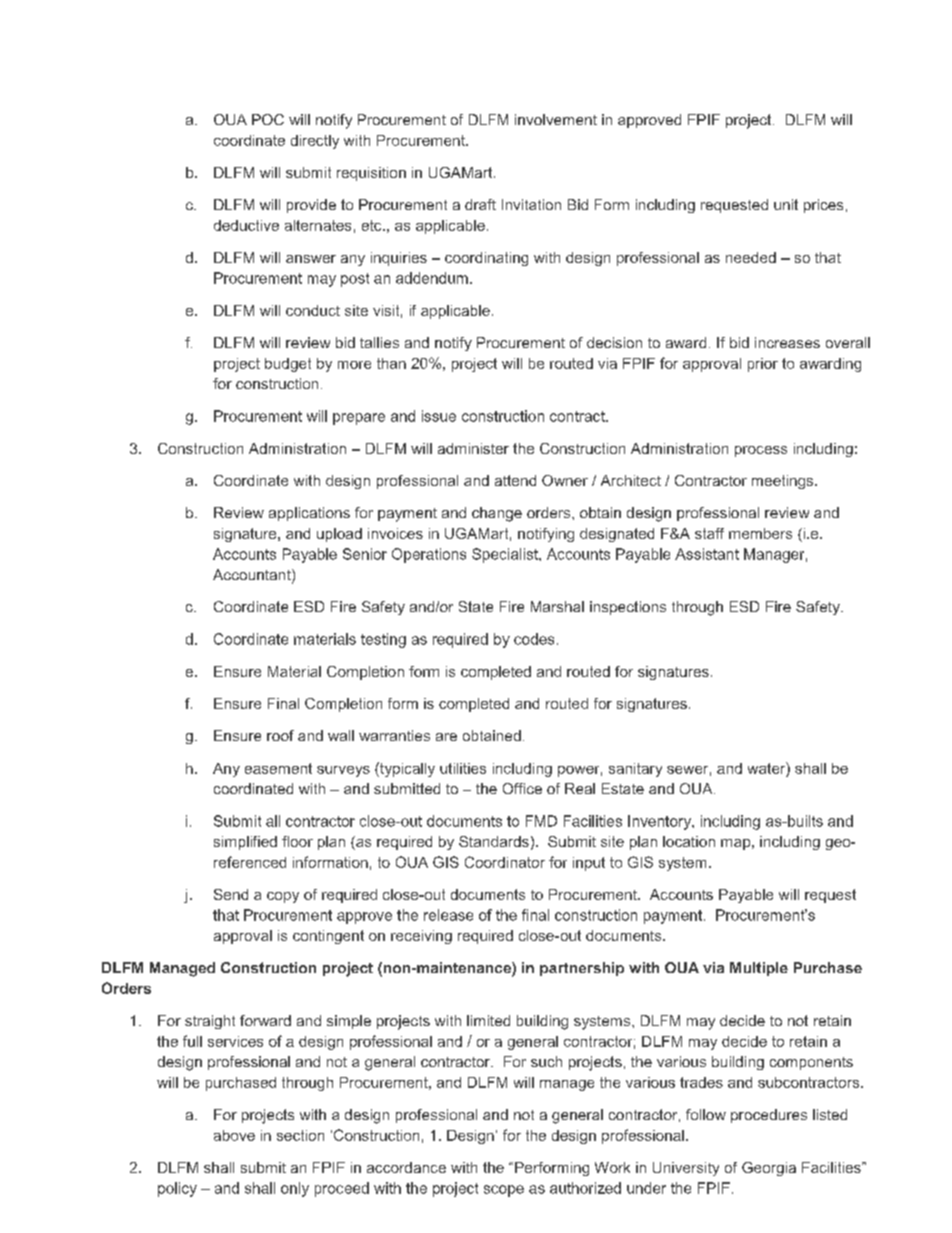 The height and width of the image is (1233, 952). I want to click on members, so click(760, 533).
